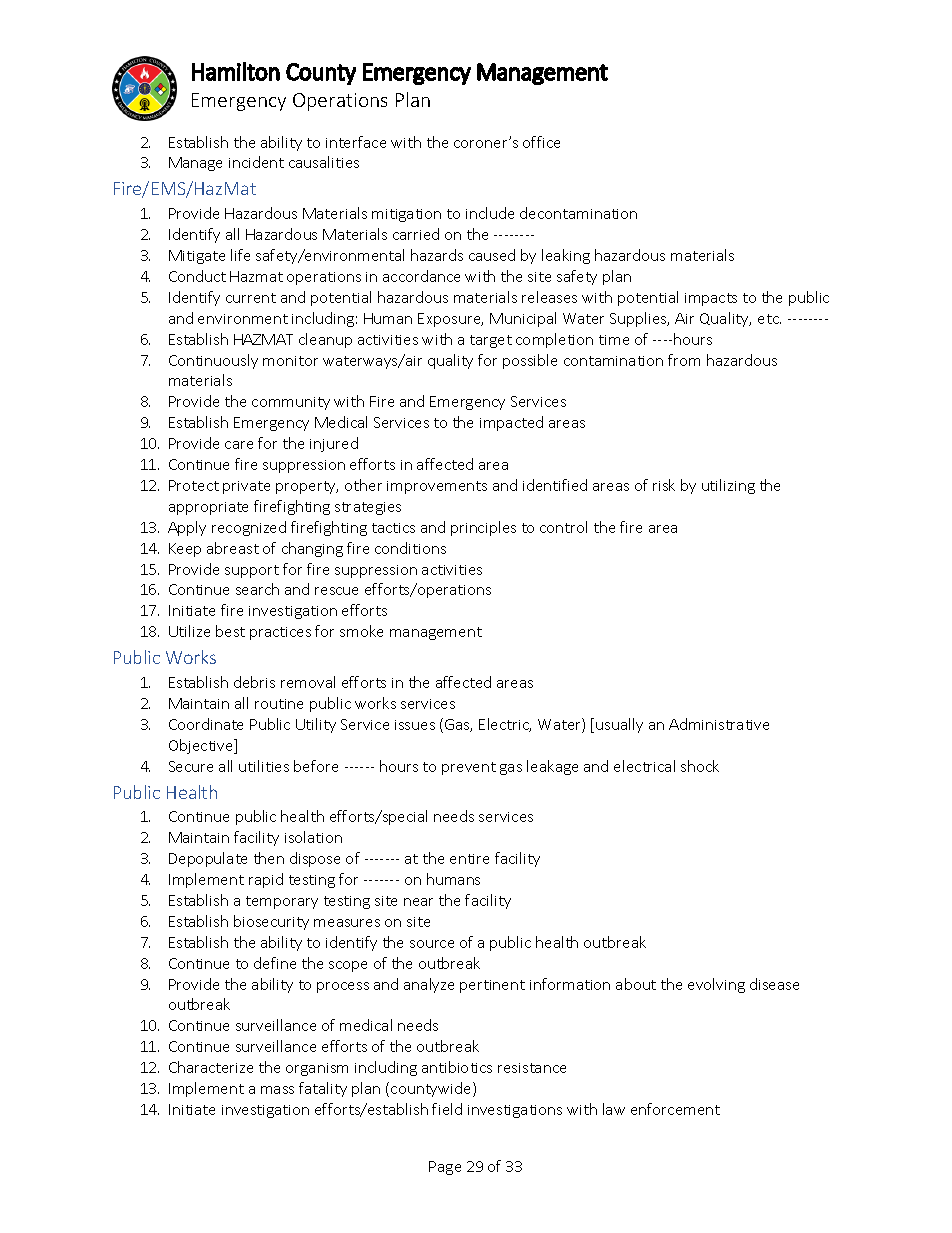  What do you see at coordinates (675, 1109) in the image?
I see `enforcement` at bounding box center [675, 1109].
